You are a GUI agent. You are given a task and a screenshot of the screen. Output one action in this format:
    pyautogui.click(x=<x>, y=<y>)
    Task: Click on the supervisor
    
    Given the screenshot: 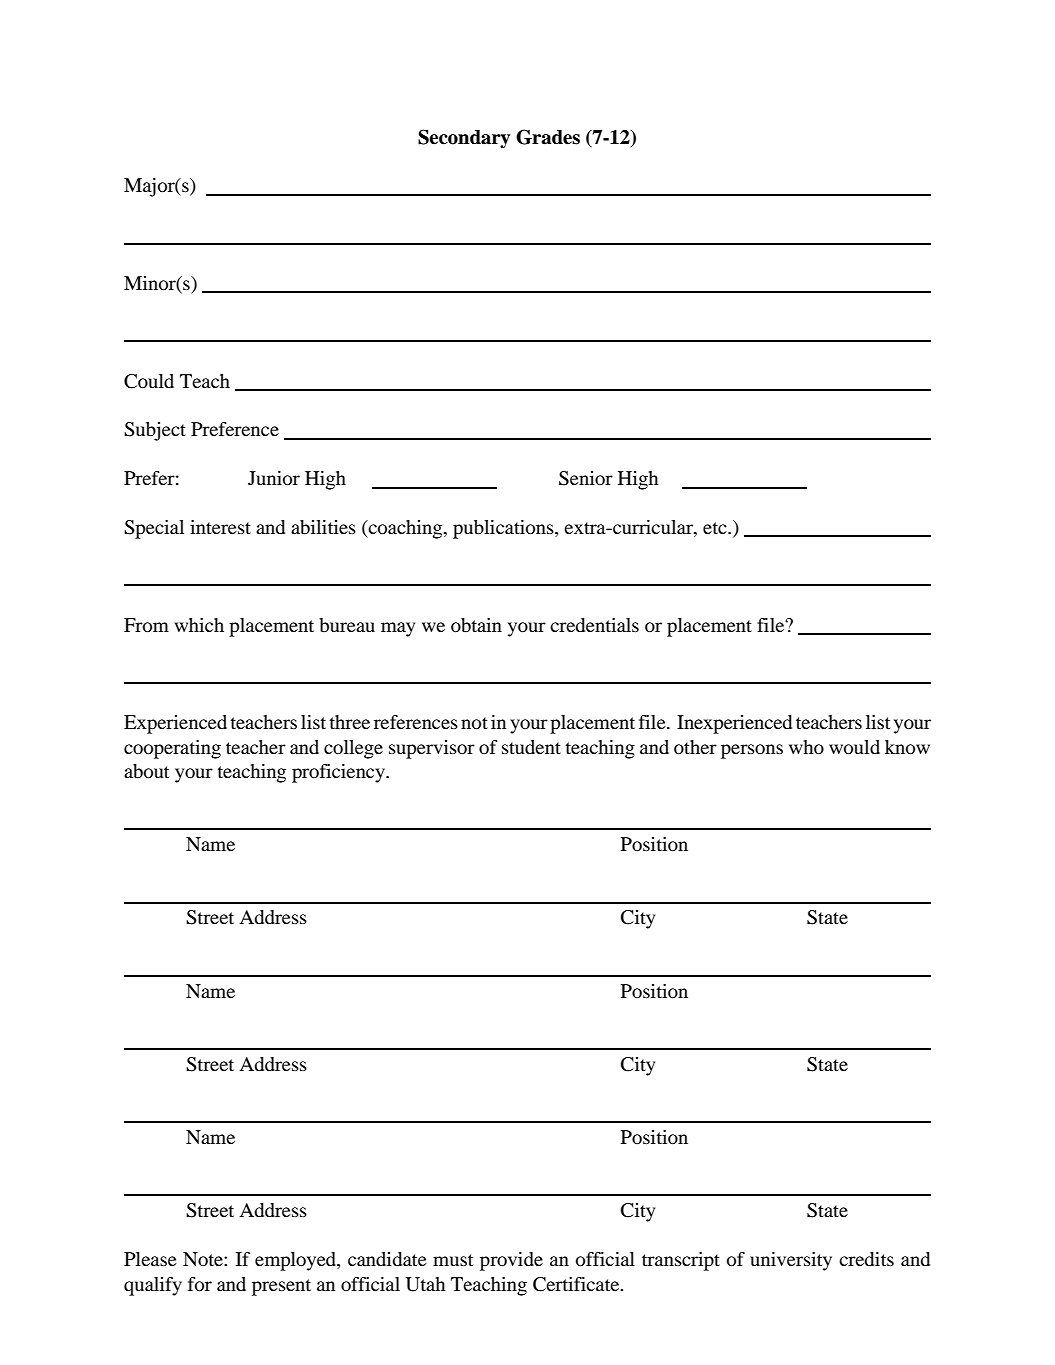 What is the action you would take?
    pyautogui.click(x=432, y=749)
